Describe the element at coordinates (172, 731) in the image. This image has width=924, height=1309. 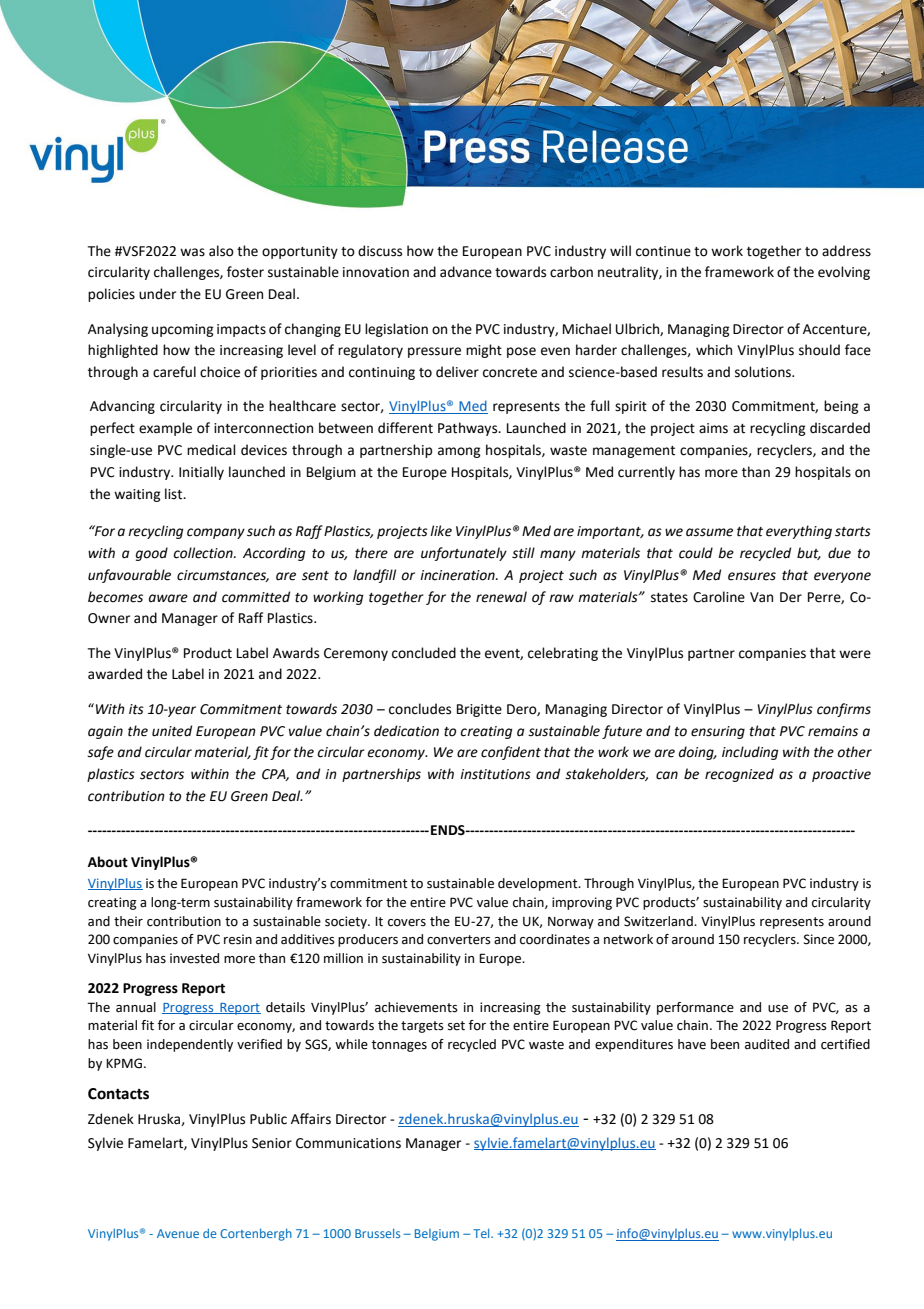
I see `united` at that location.
